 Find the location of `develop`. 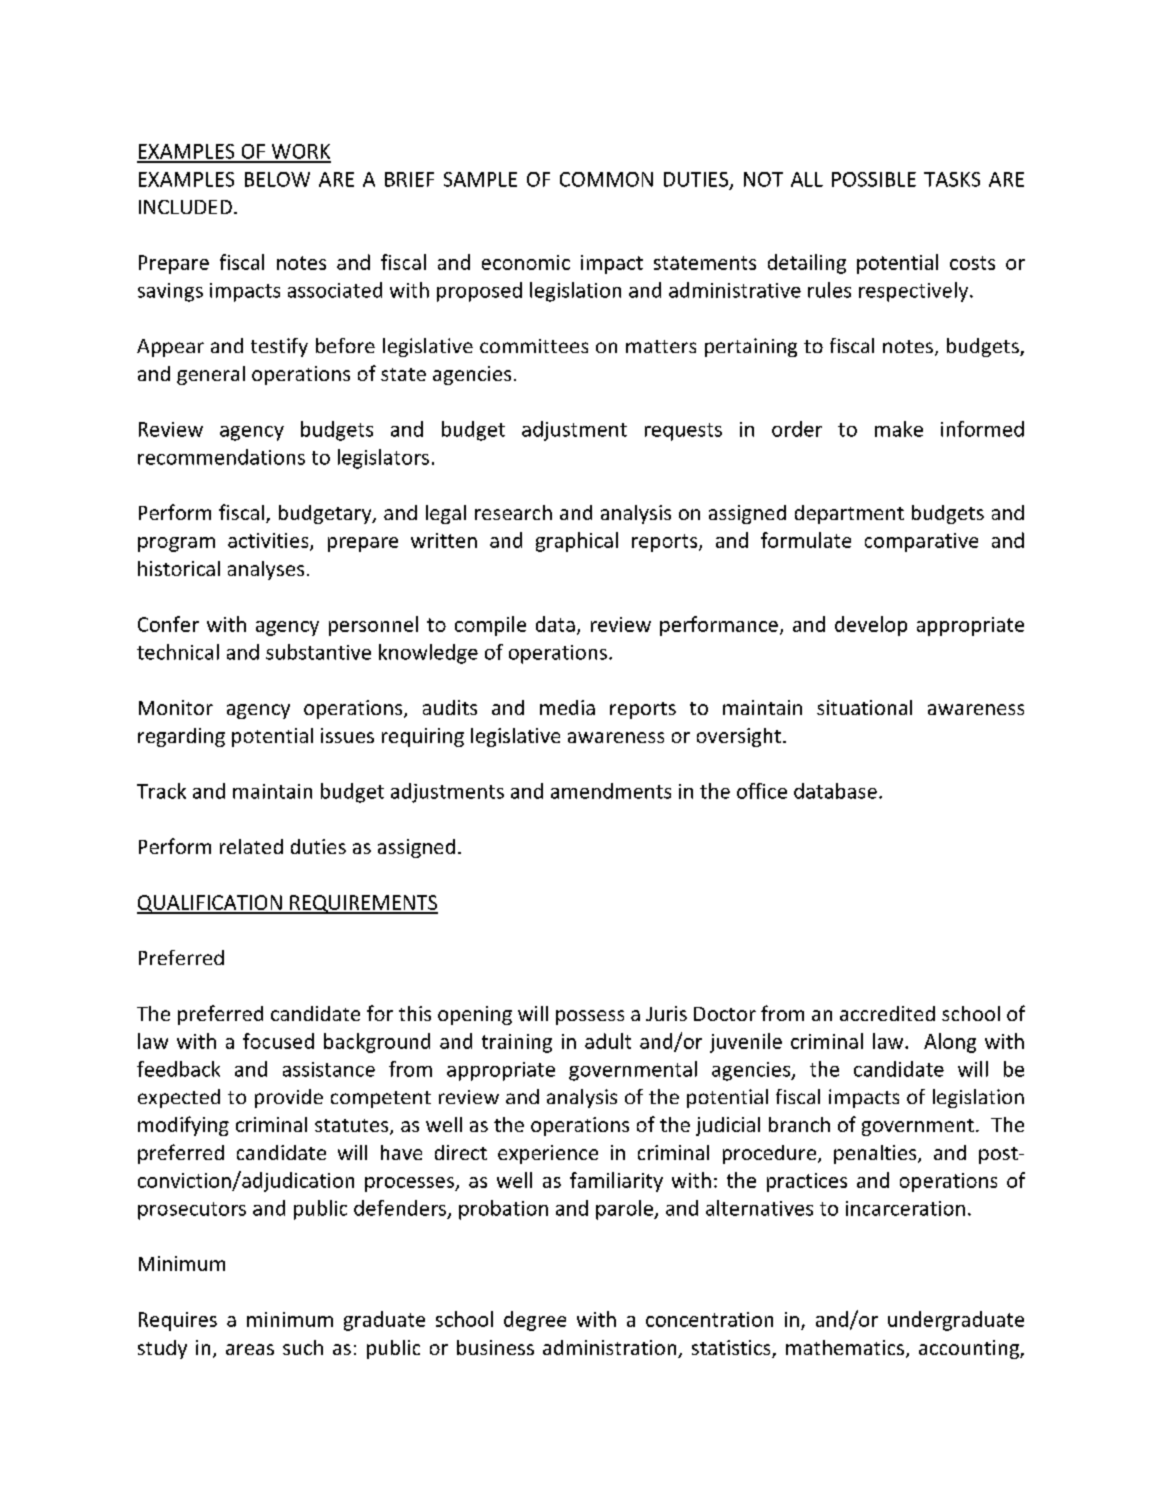

develop is located at coordinates (871, 626).
